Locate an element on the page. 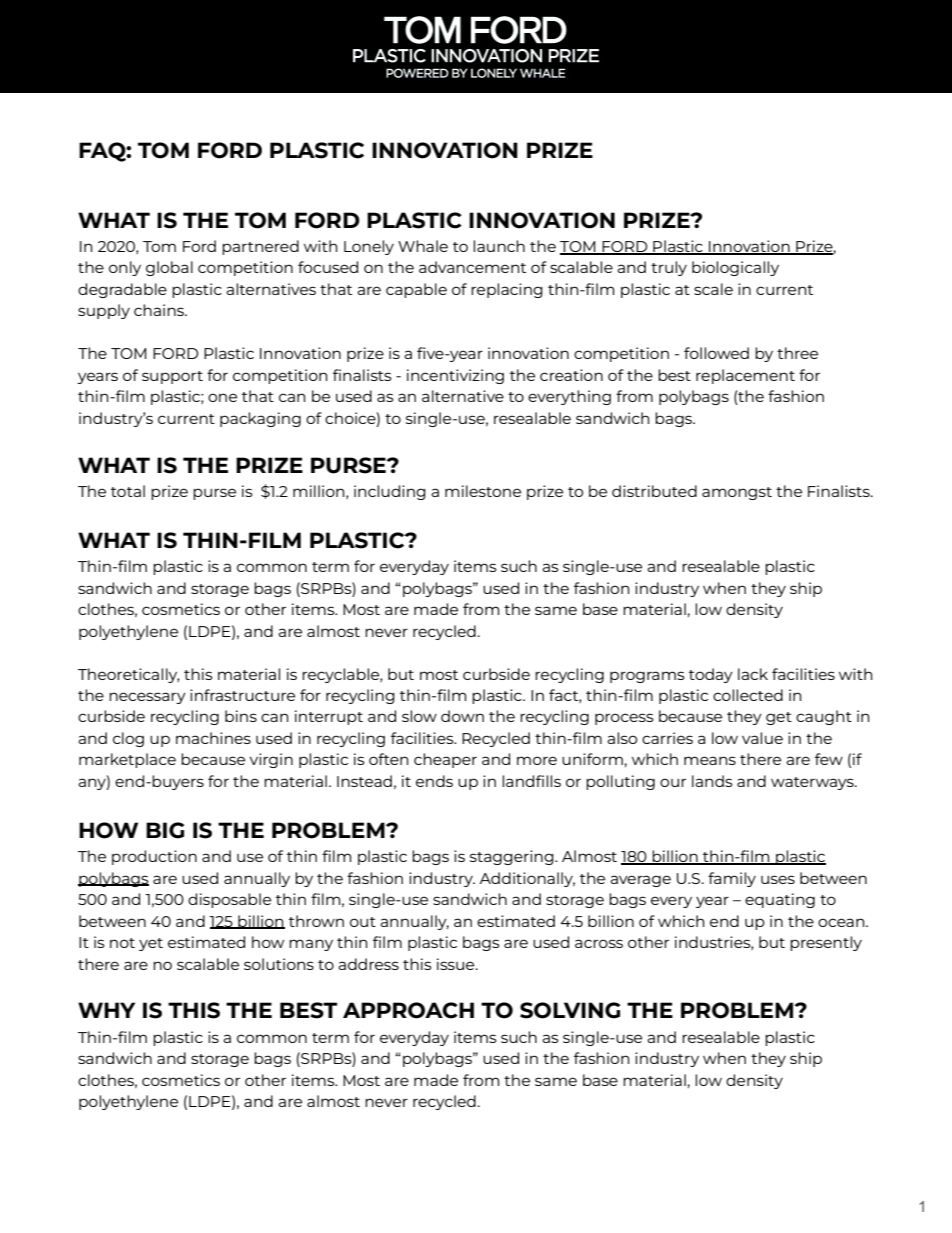 This page has width=952, height=1233. machines is located at coordinates (213, 738).
